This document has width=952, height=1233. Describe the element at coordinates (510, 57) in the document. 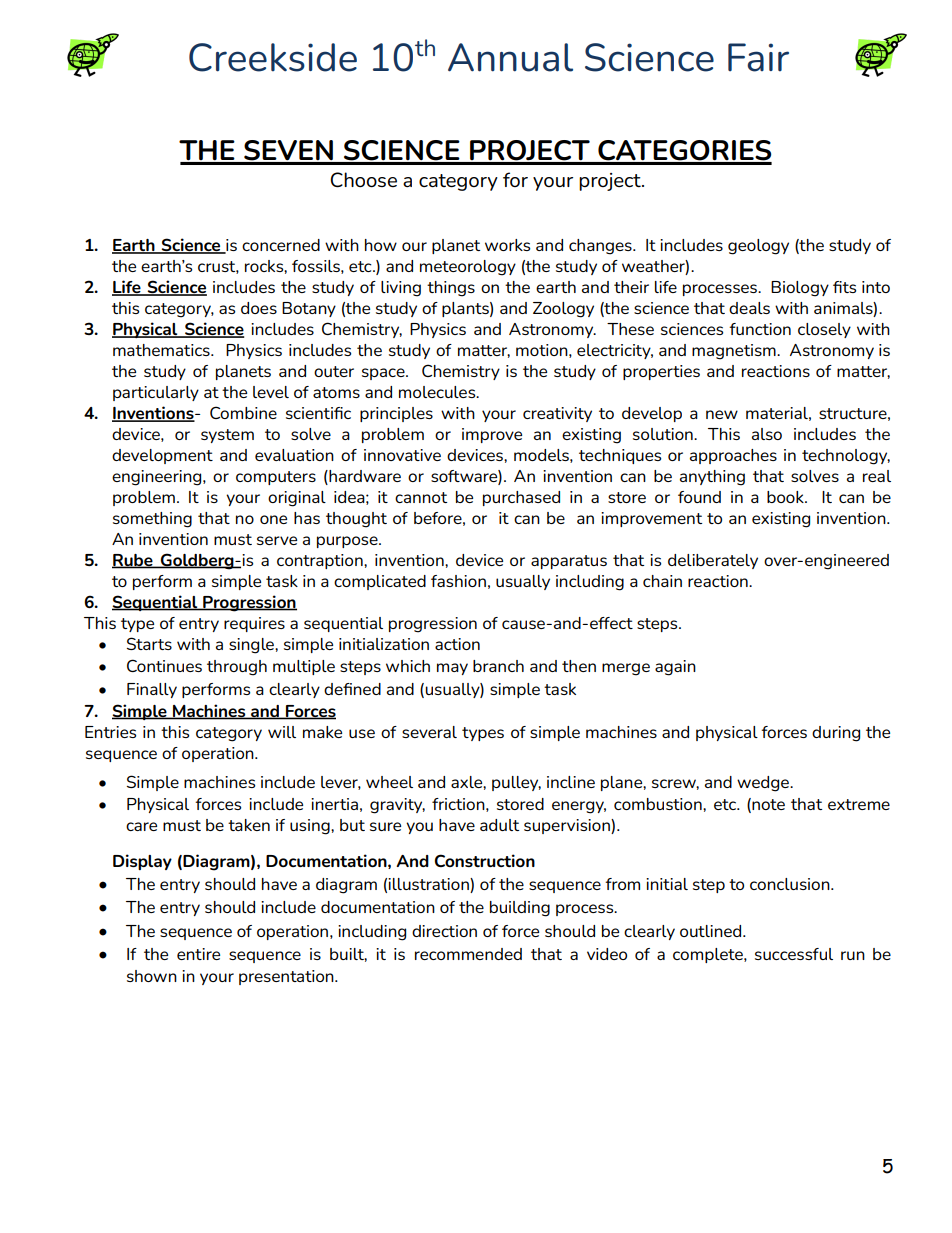

I see `Annual` at that location.
